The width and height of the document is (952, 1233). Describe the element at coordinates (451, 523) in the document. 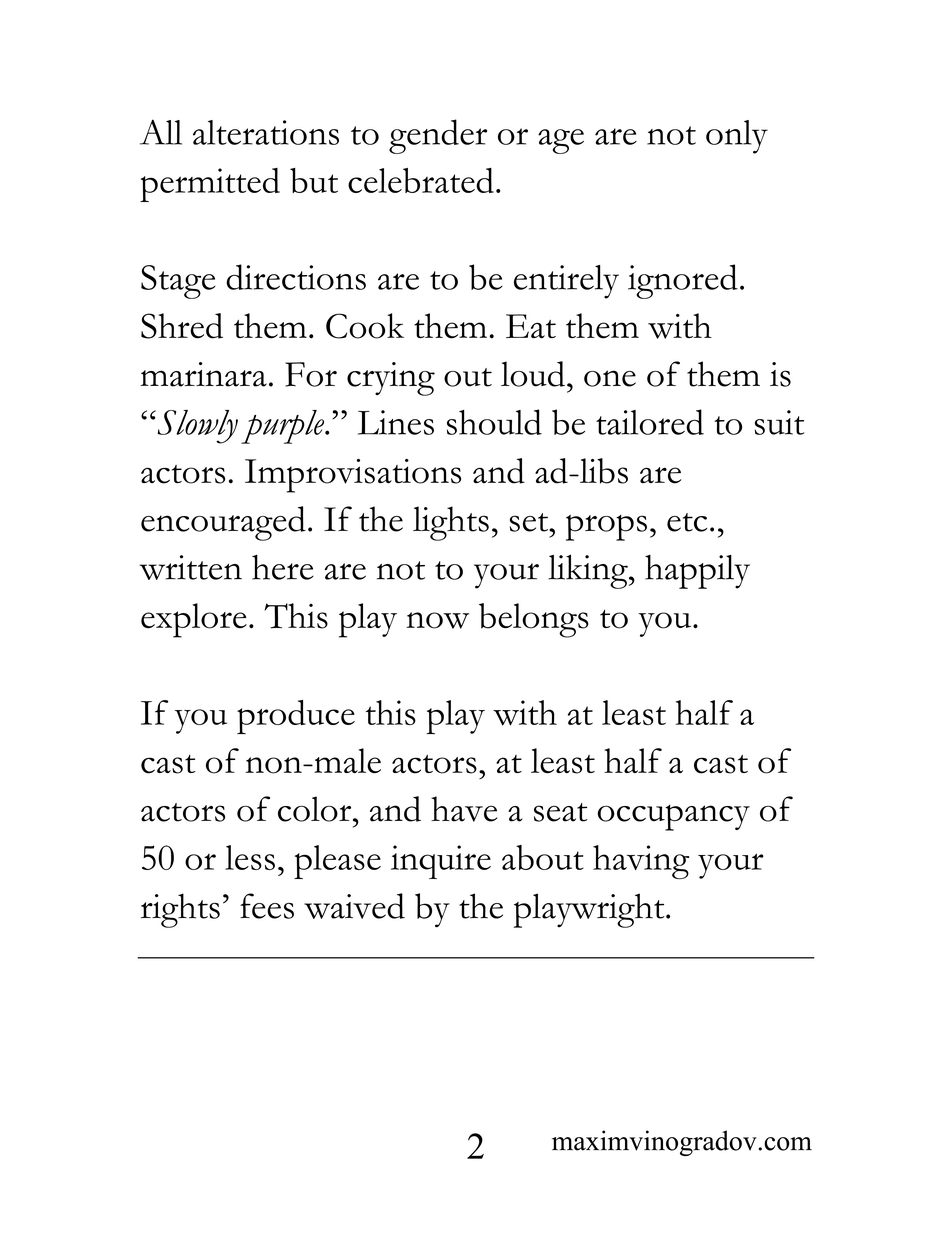

I see `lights` at that location.
